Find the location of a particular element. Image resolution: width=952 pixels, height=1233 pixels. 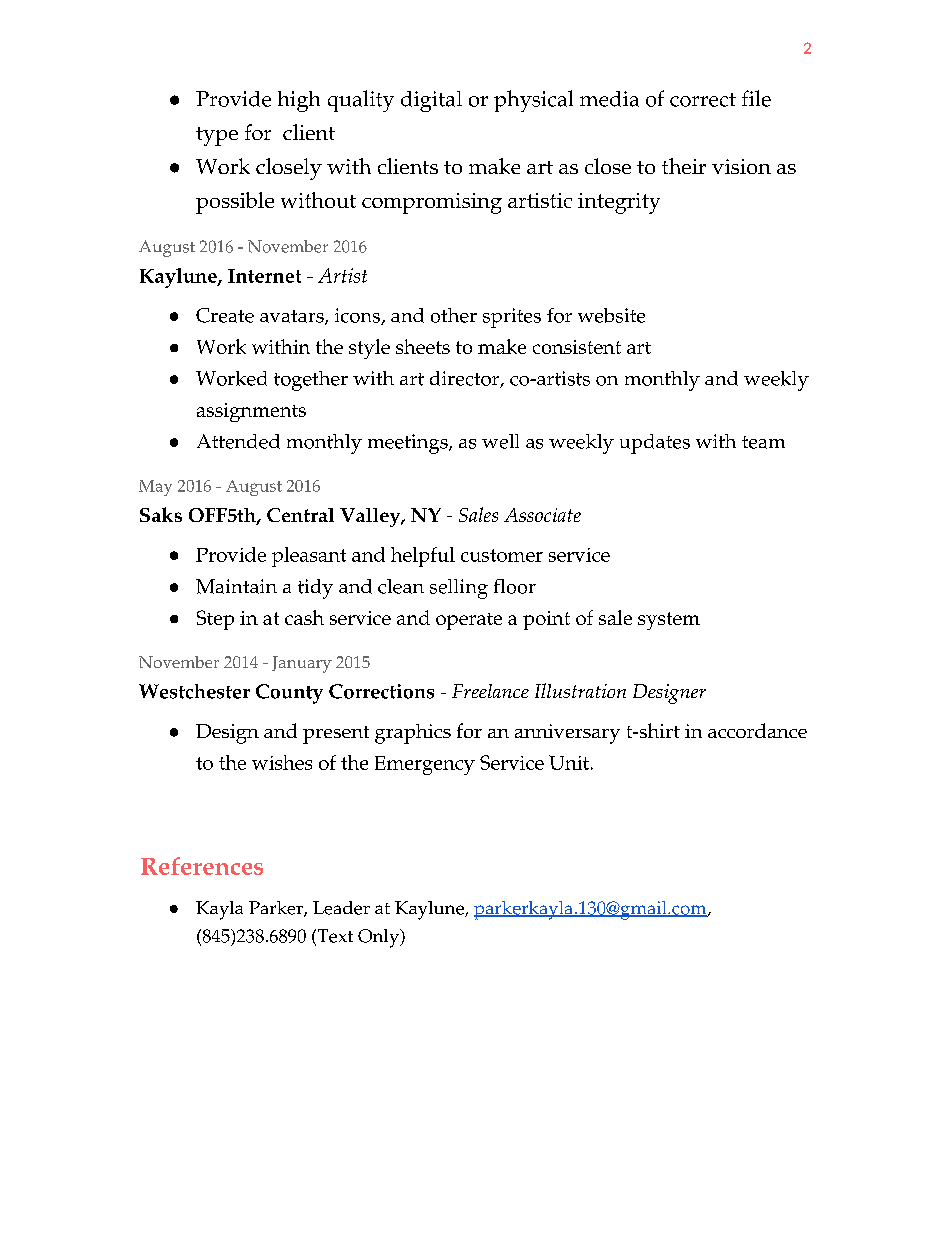

system is located at coordinates (669, 621).
